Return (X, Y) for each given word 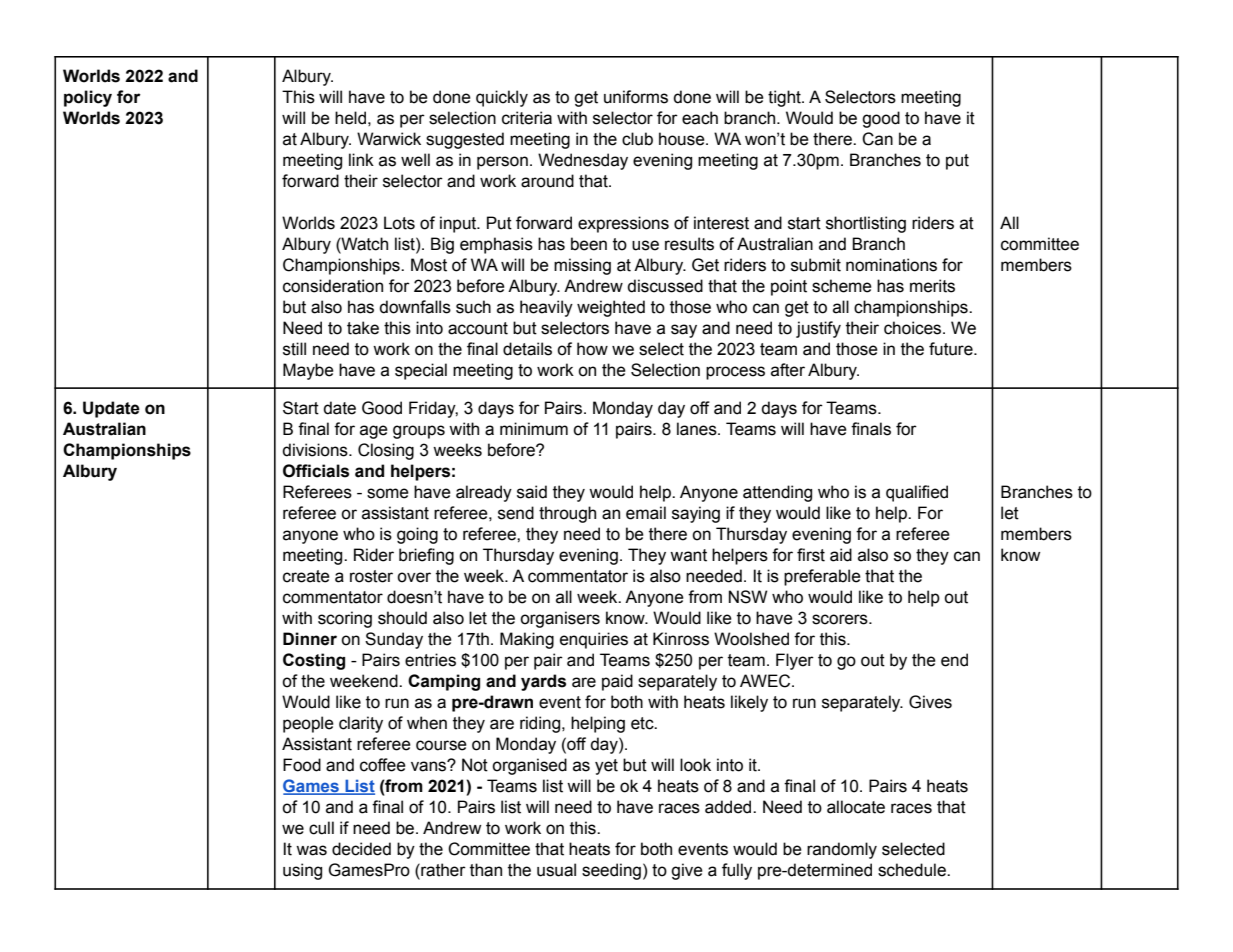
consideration (333, 286)
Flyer (795, 661)
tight (785, 98)
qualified (917, 493)
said (532, 492)
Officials (316, 471)
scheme (842, 286)
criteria (527, 118)
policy (88, 98)
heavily (546, 308)
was (311, 850)
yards (543, 682)
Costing (314, 661)
